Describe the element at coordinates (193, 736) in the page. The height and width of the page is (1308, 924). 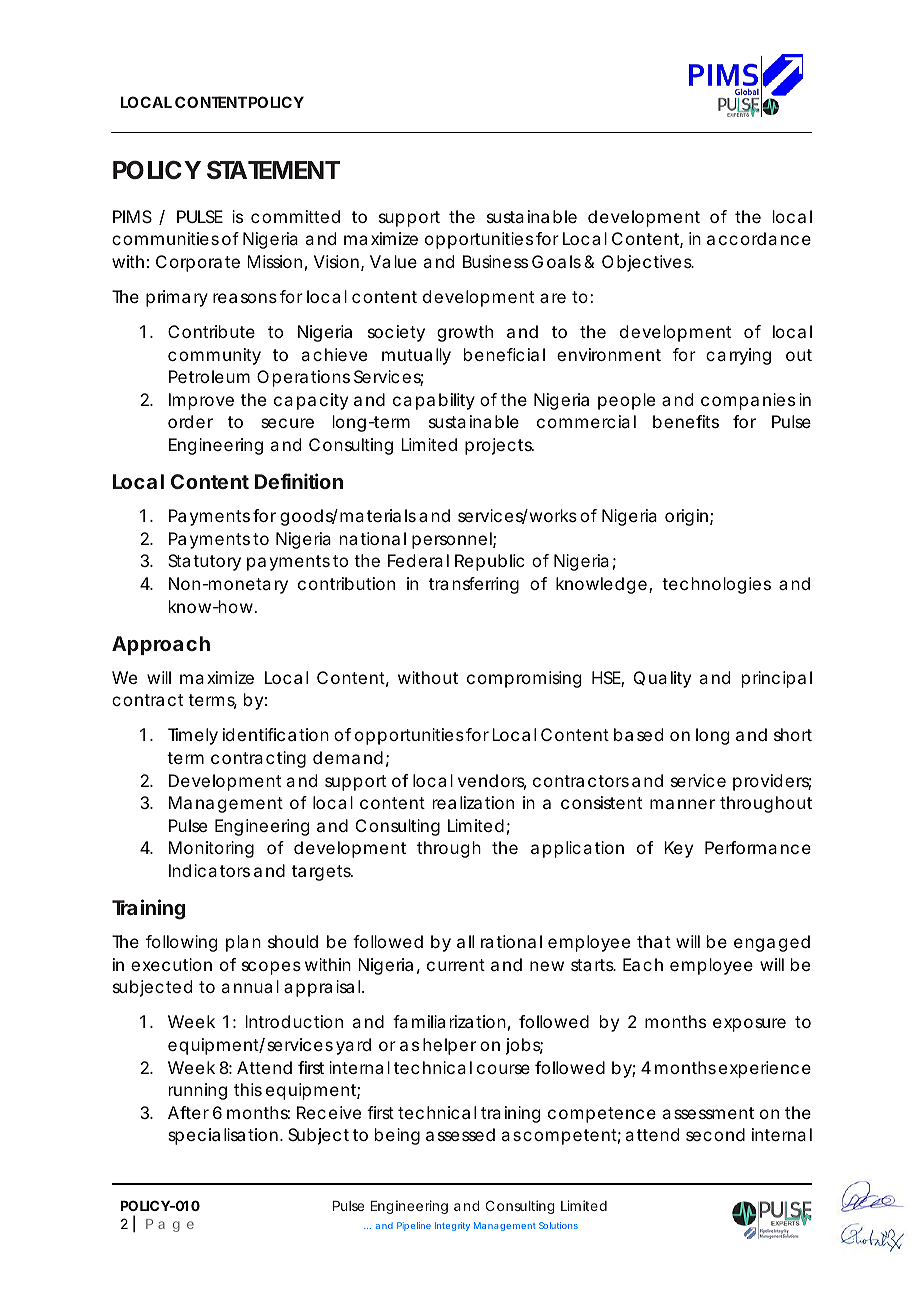
I see `Timely` at that location.
